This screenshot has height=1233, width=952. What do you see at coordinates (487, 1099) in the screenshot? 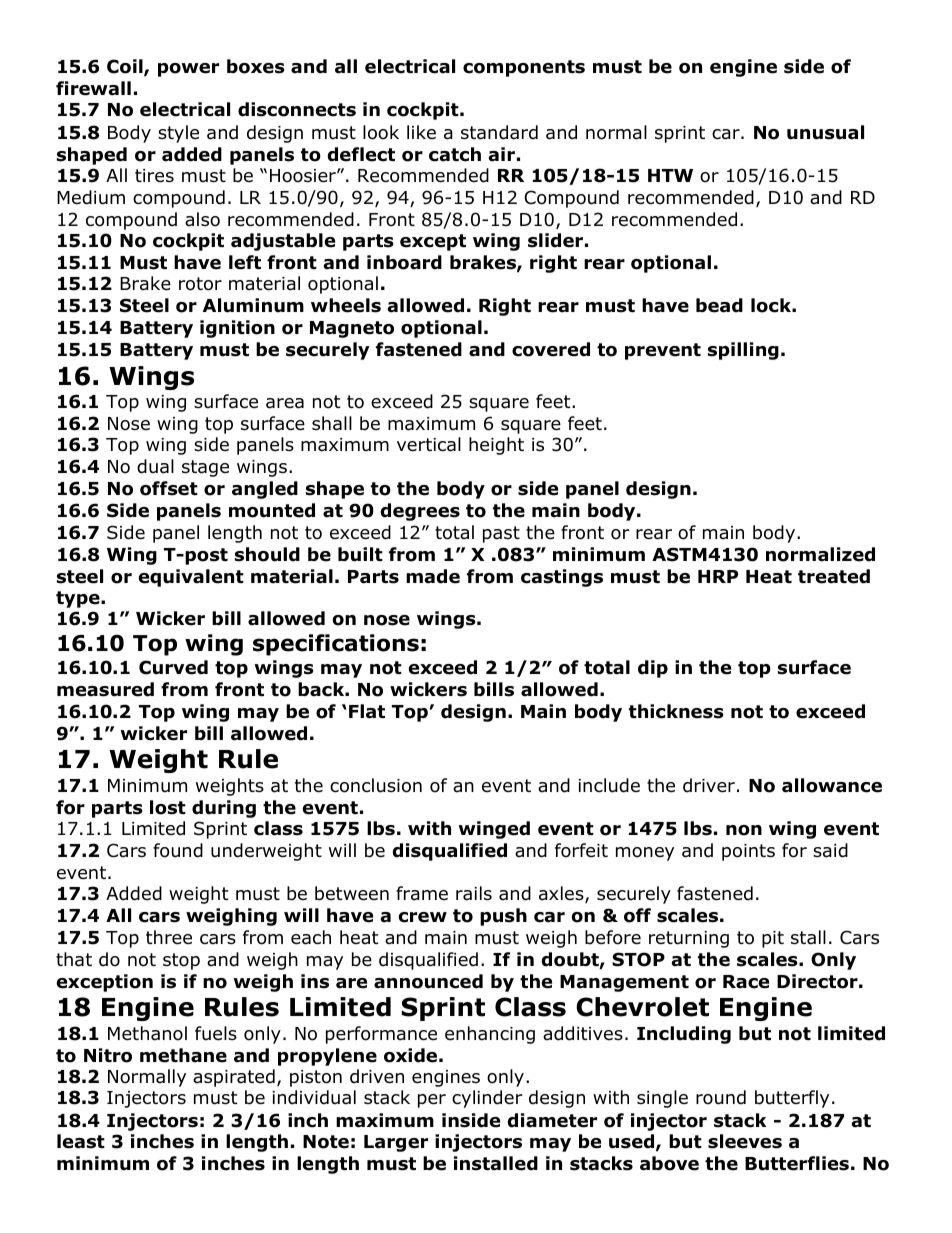
I see `cylinder` at bounding box center [487, 1099].
